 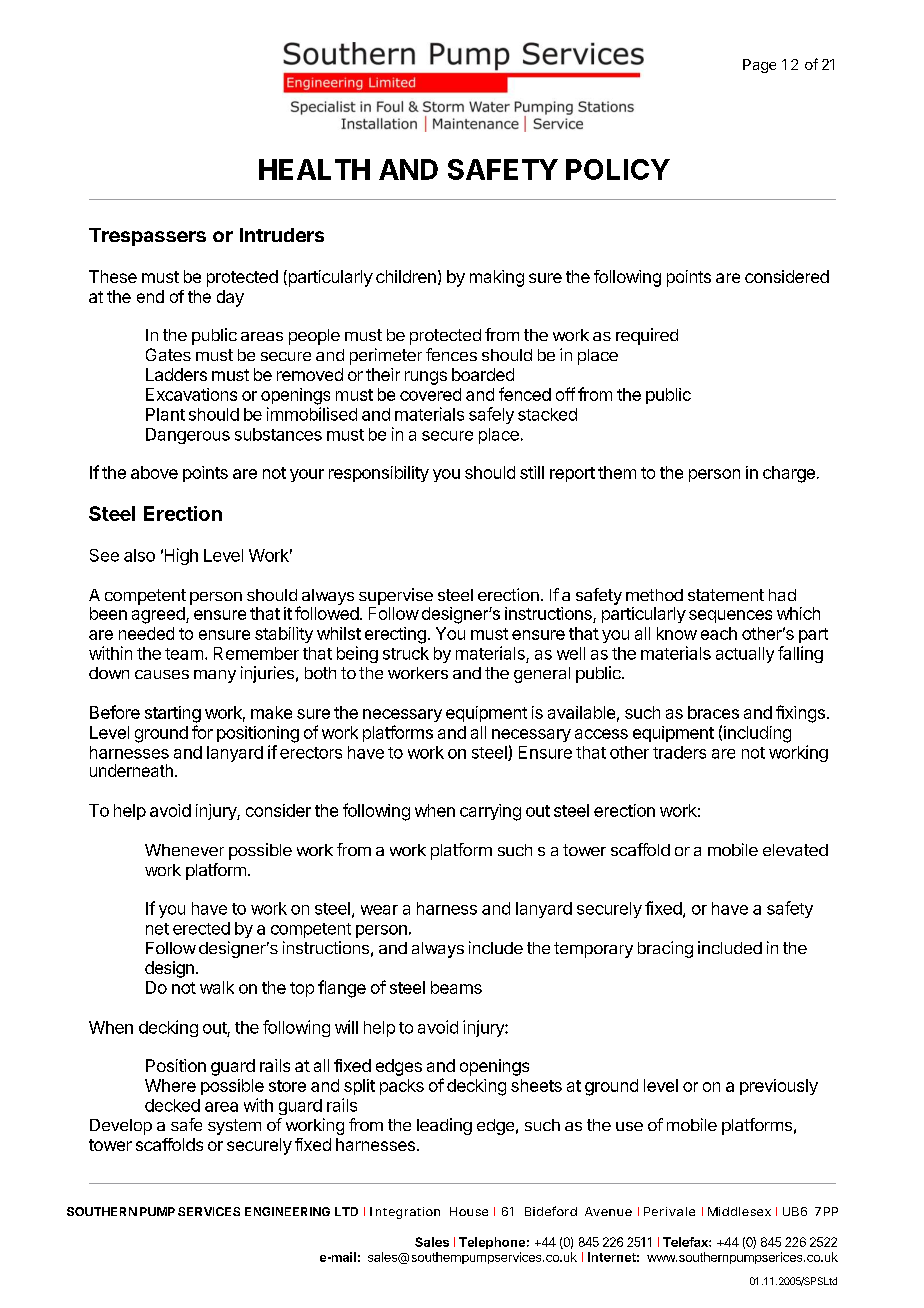 I want to click on HEALTH, so click(x=314, y=169).
